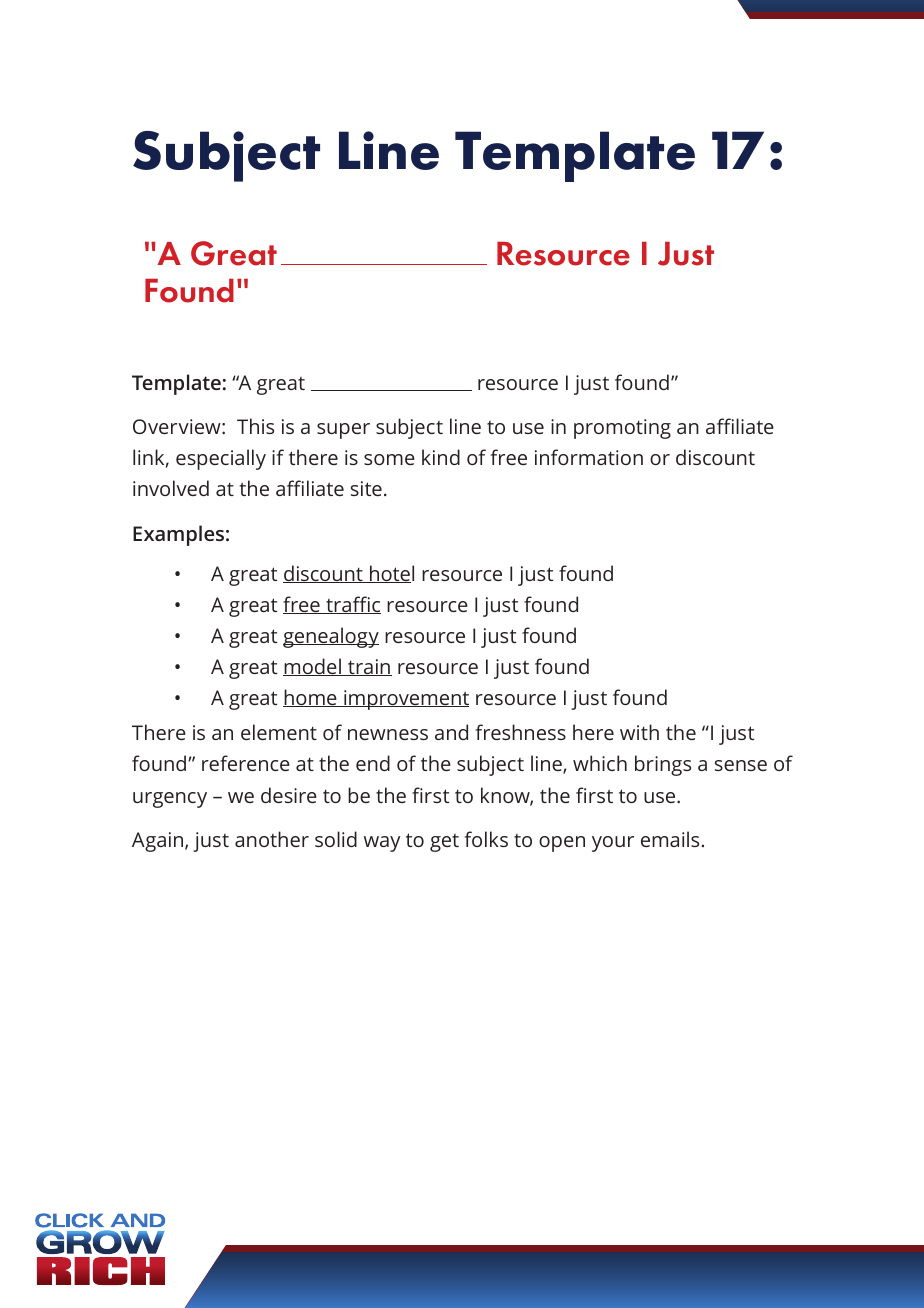 The image size is (924, 1308). I want to click on get, so click(444, 843).
